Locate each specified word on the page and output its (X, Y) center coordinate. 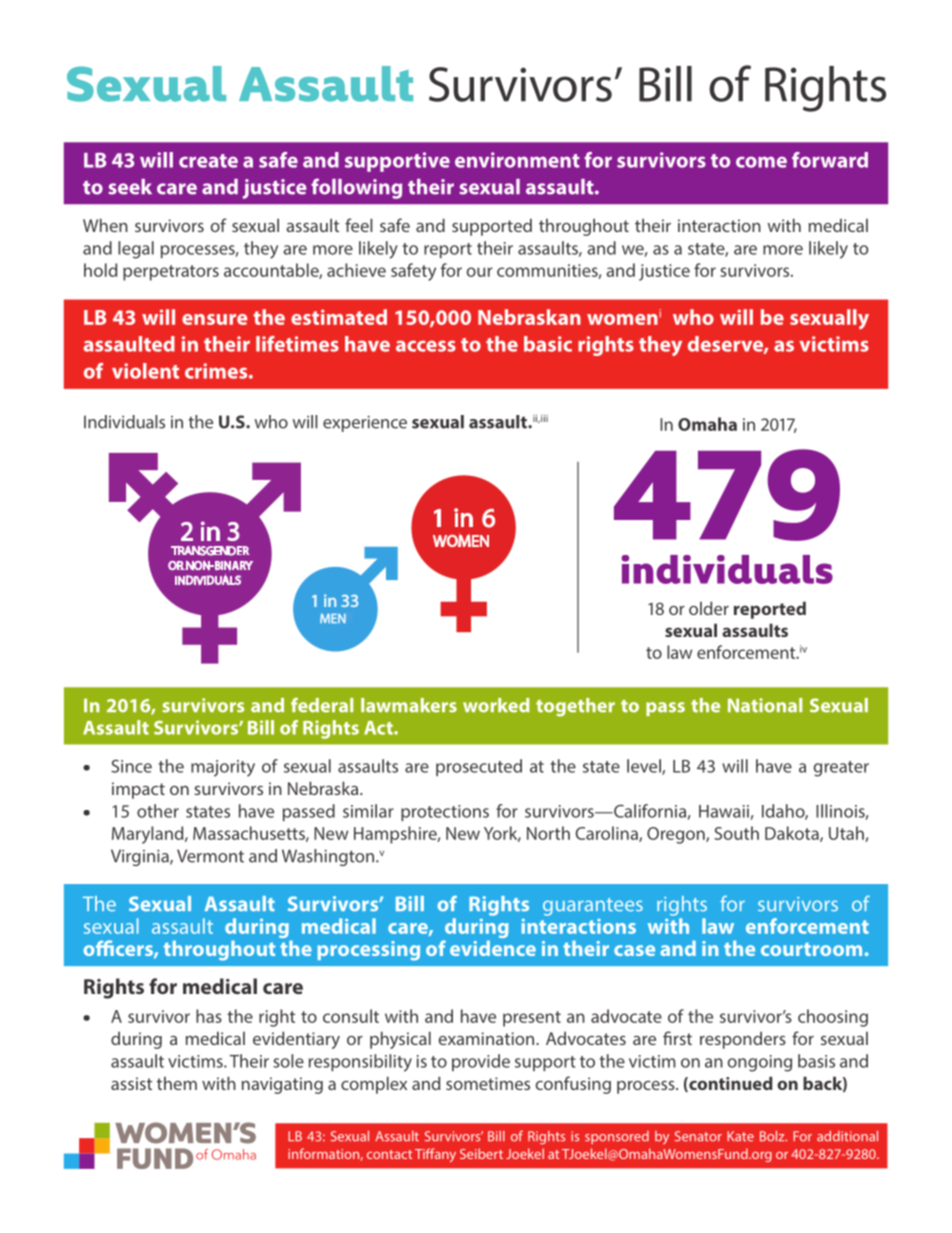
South (736, 833)
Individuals (124, 422)
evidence (493, 948)
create (208, 161)
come (761, 162)
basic (548, 344)
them (177, 1083)
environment (517, 160)
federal (322, 705)
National (765, 705)
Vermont (210, 856)
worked (496, 705)
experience (365, 423)
